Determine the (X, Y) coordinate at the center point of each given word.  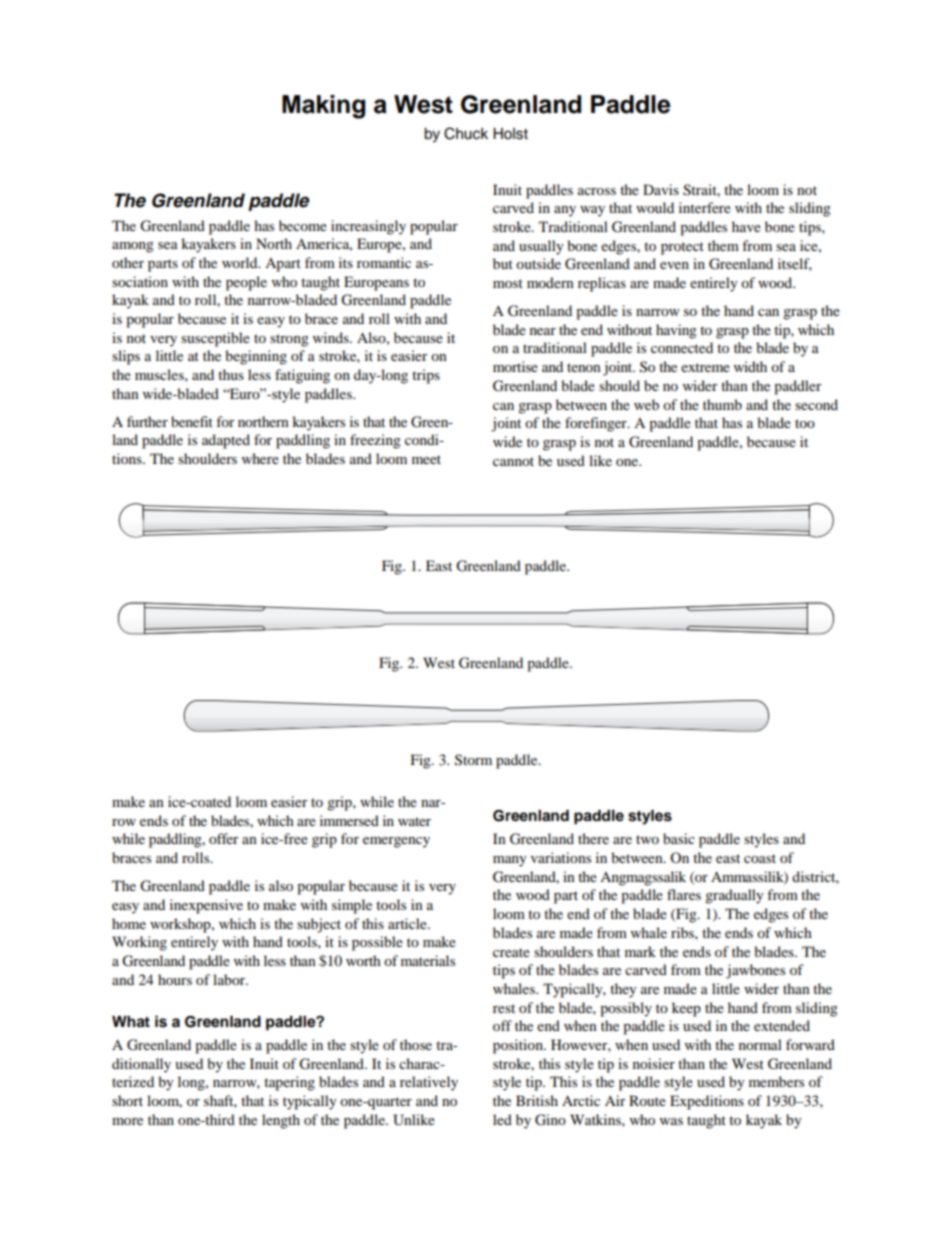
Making (323, 107)
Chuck (466, 133)
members (776, 1081)
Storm (473, 760)
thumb (722, 404)
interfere (705, 207)
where (260, 458)
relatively (429, 1083)
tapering (289, 1083)
